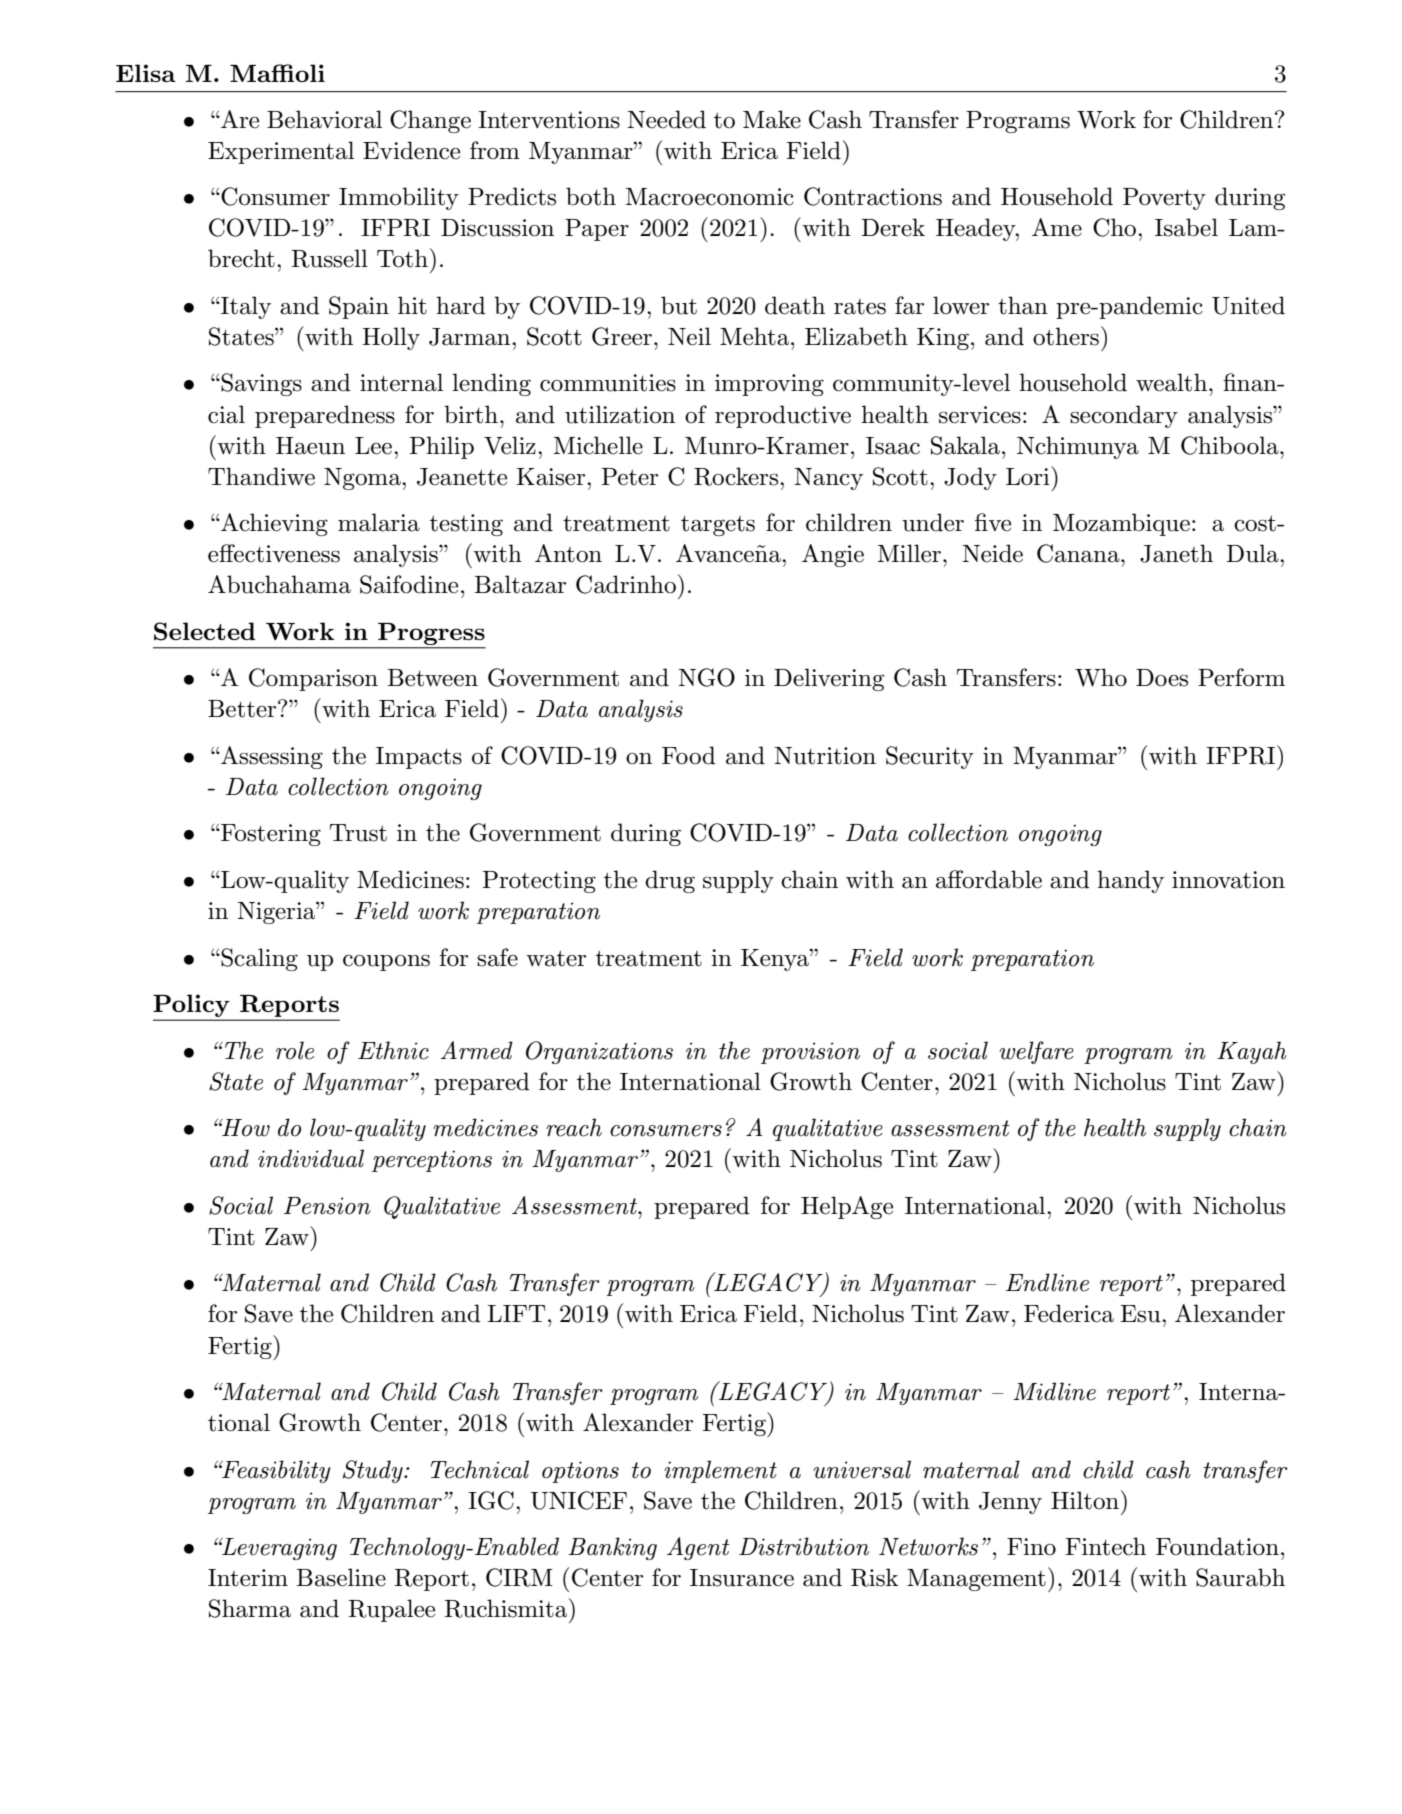 The image size is (1402, 1814). I want to click on Pension, so click(327, 1206).
